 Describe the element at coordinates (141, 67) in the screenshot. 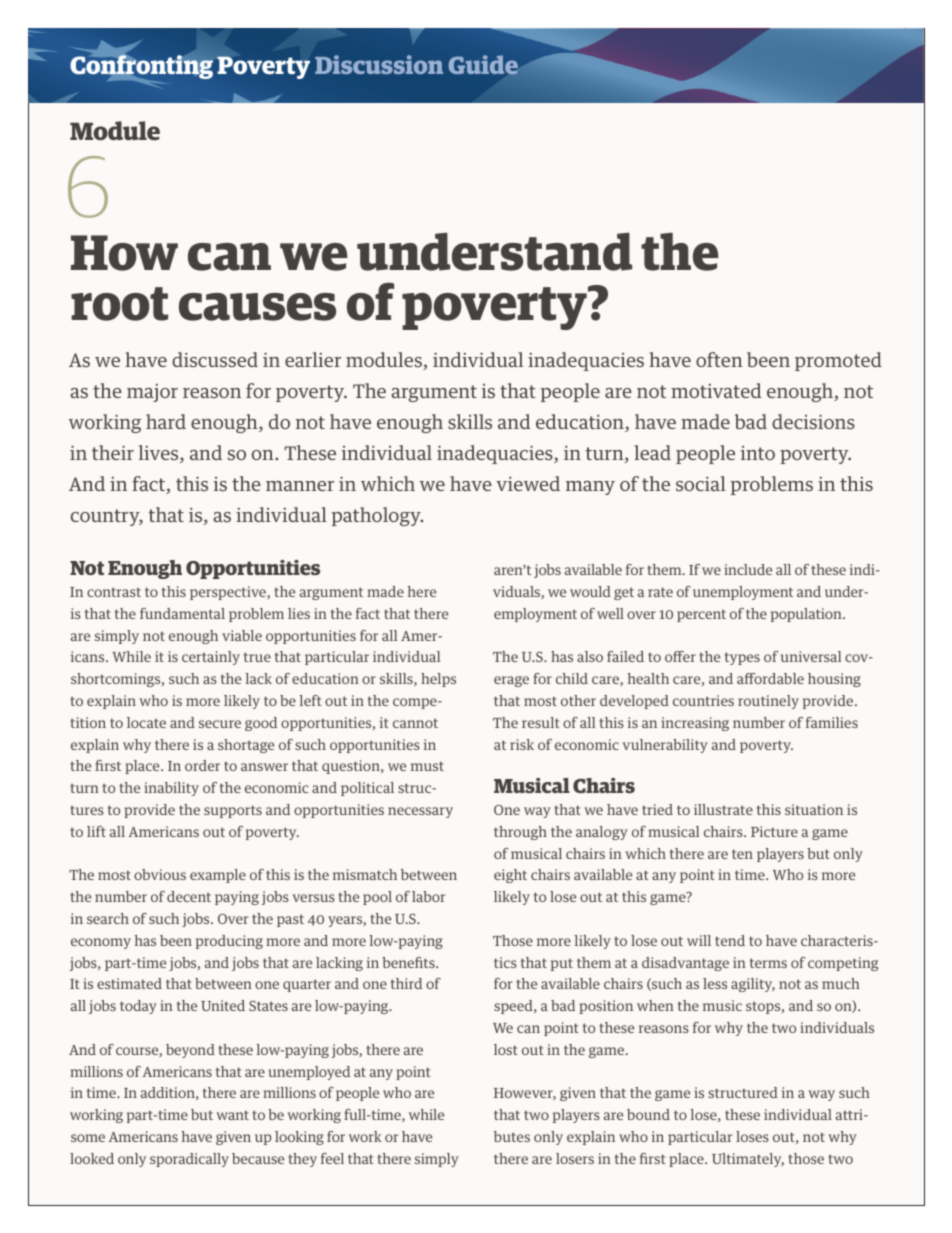

I see `Confronting` at that location.
